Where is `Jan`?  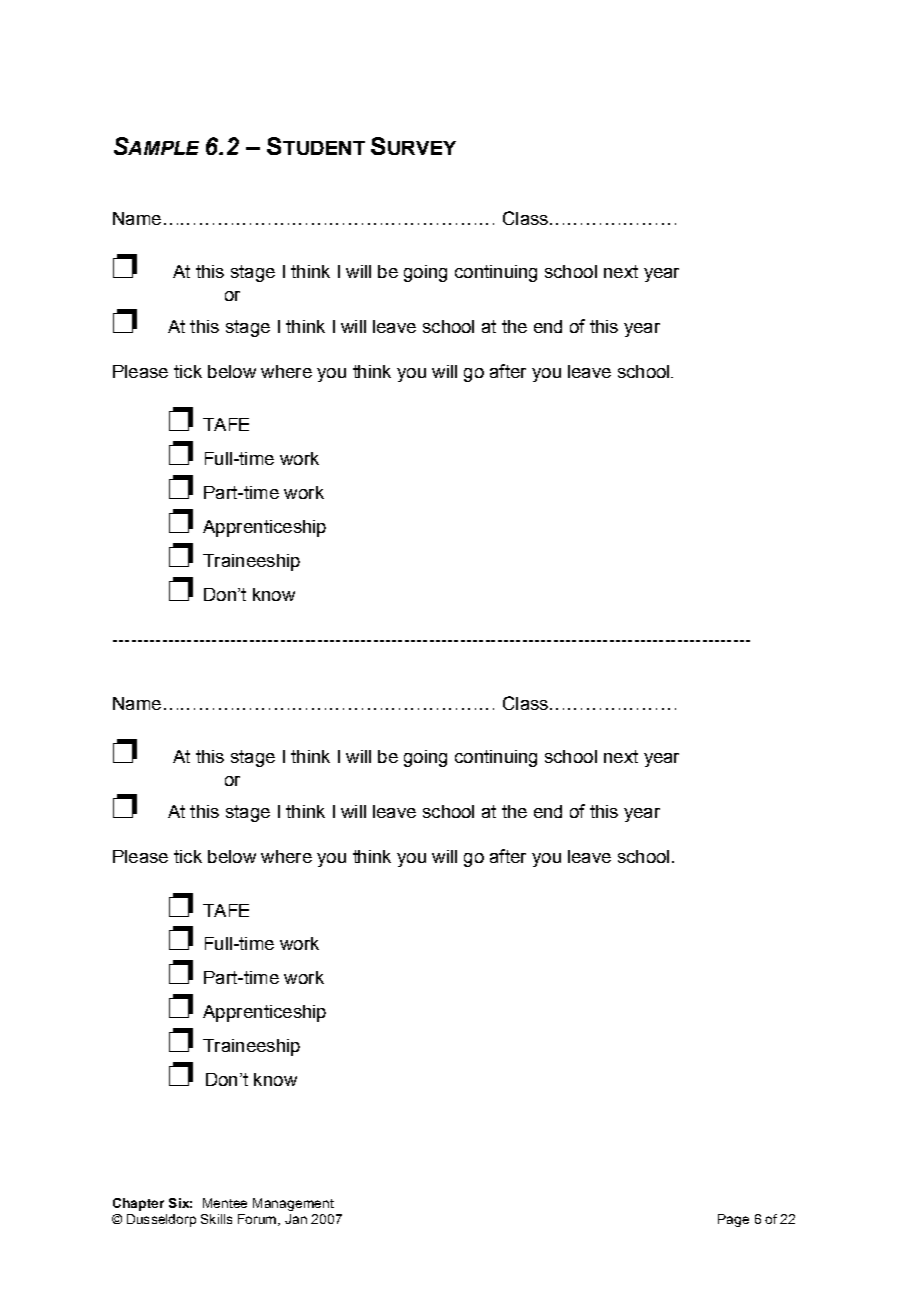
Jan is located at coordinates (296, 1219).
